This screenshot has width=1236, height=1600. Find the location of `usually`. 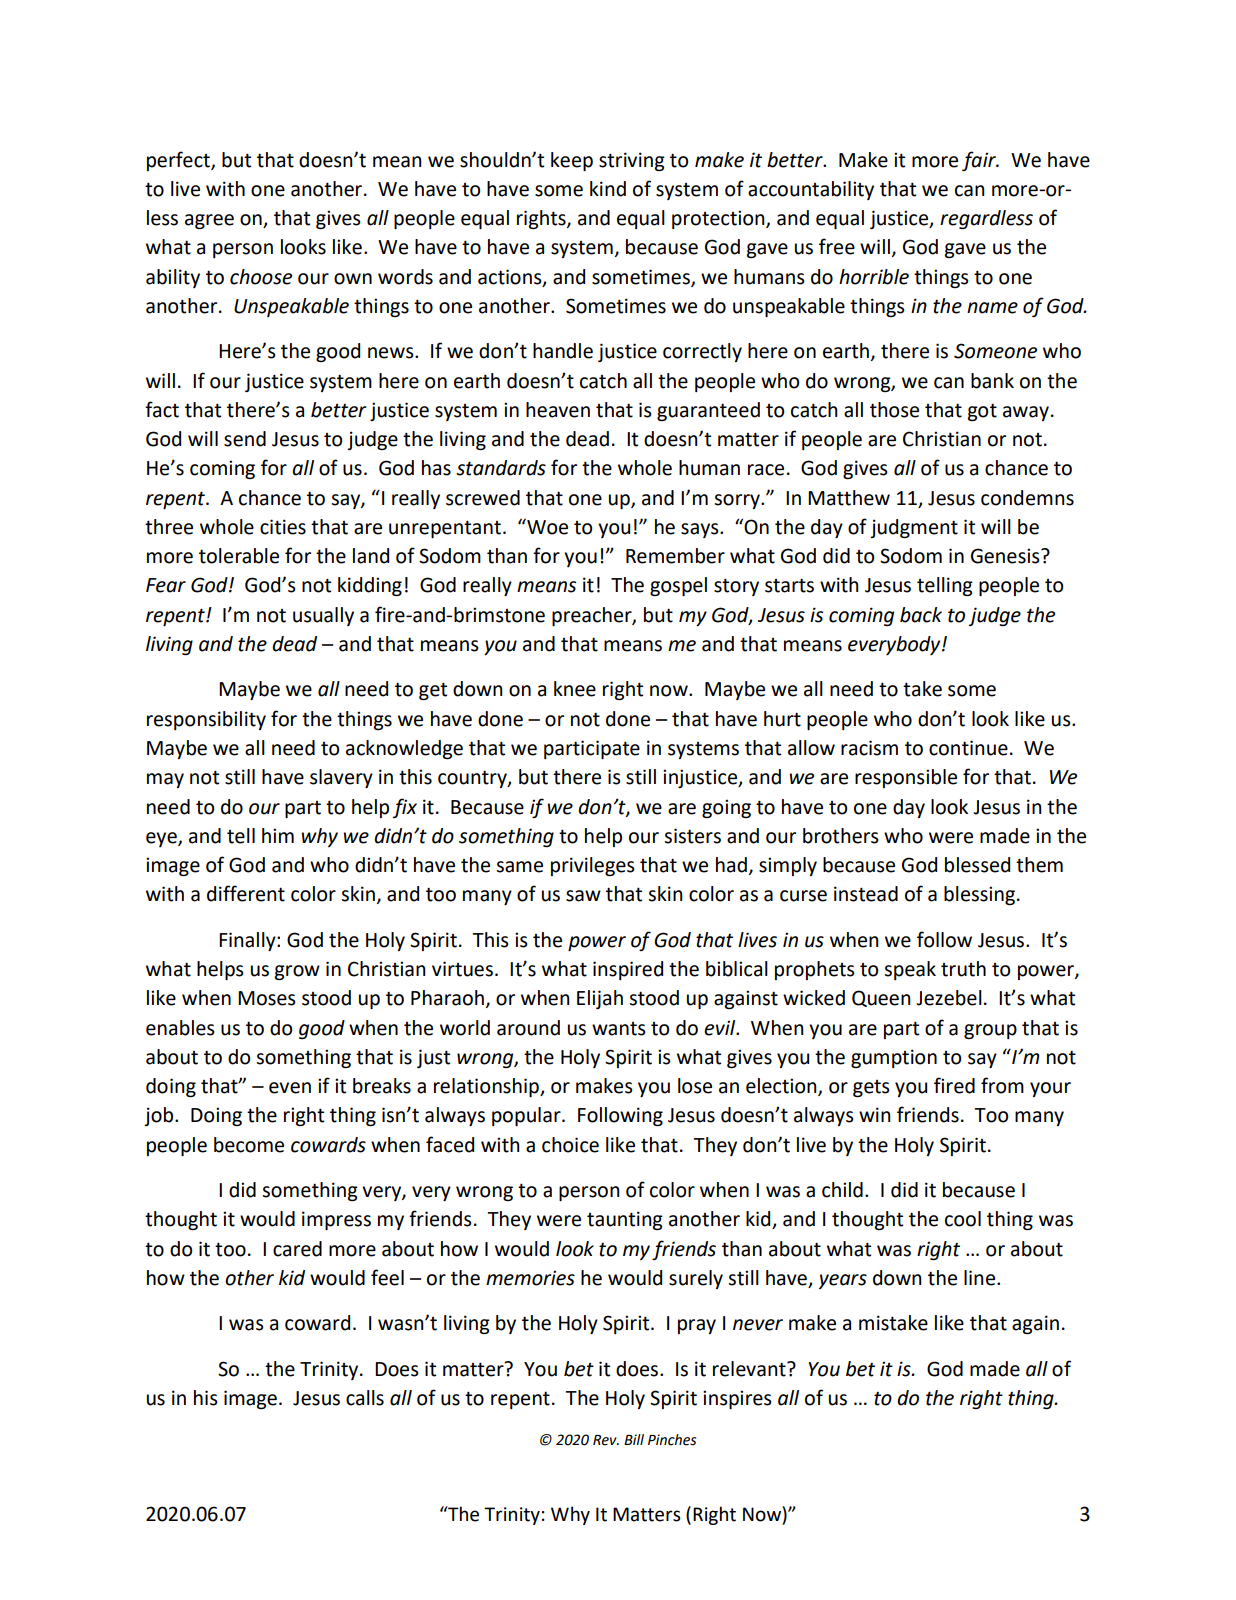

usually is located at coordinates (323, 616).
